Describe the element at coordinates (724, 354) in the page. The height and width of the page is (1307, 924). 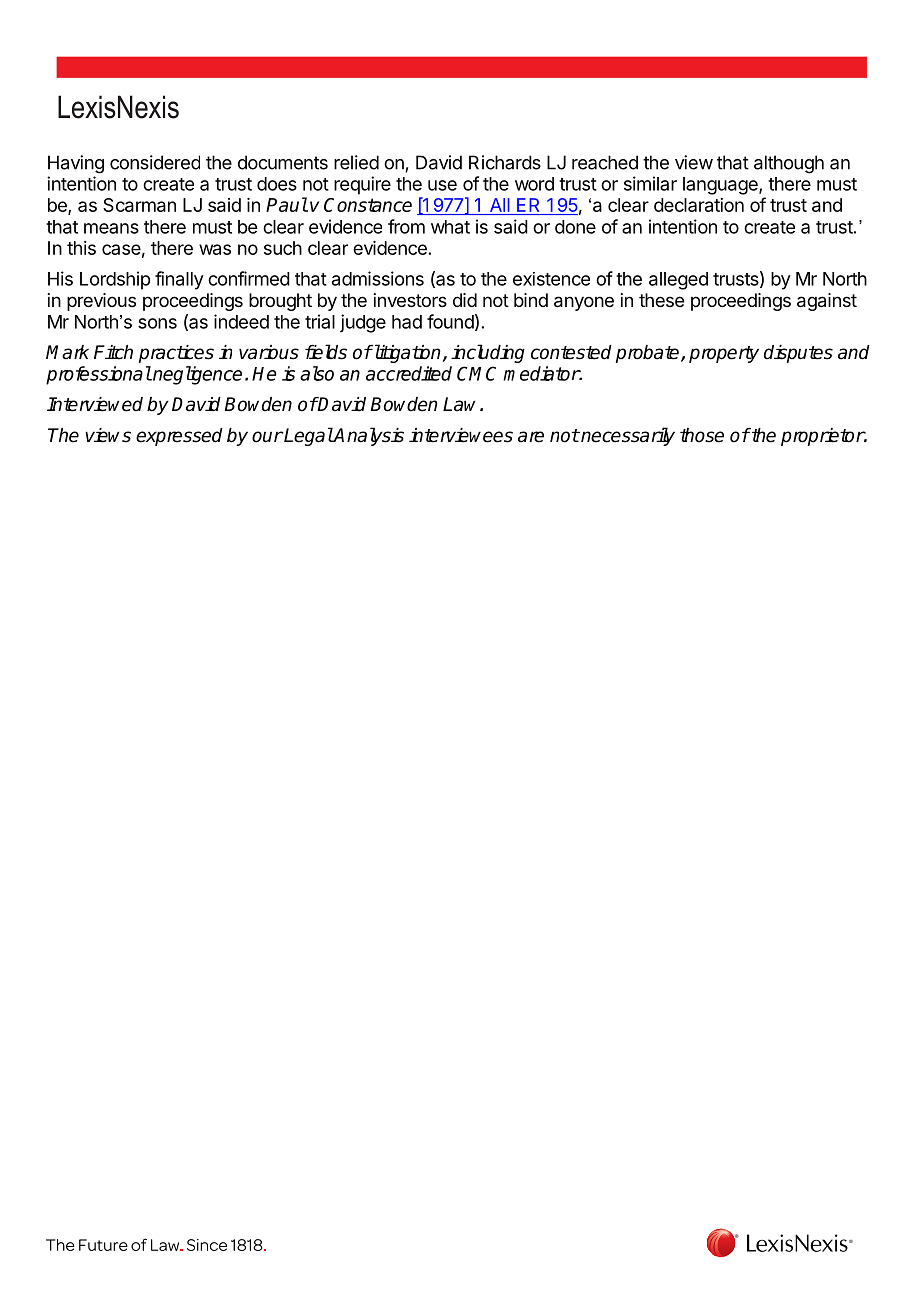
I see `property` at that location.
